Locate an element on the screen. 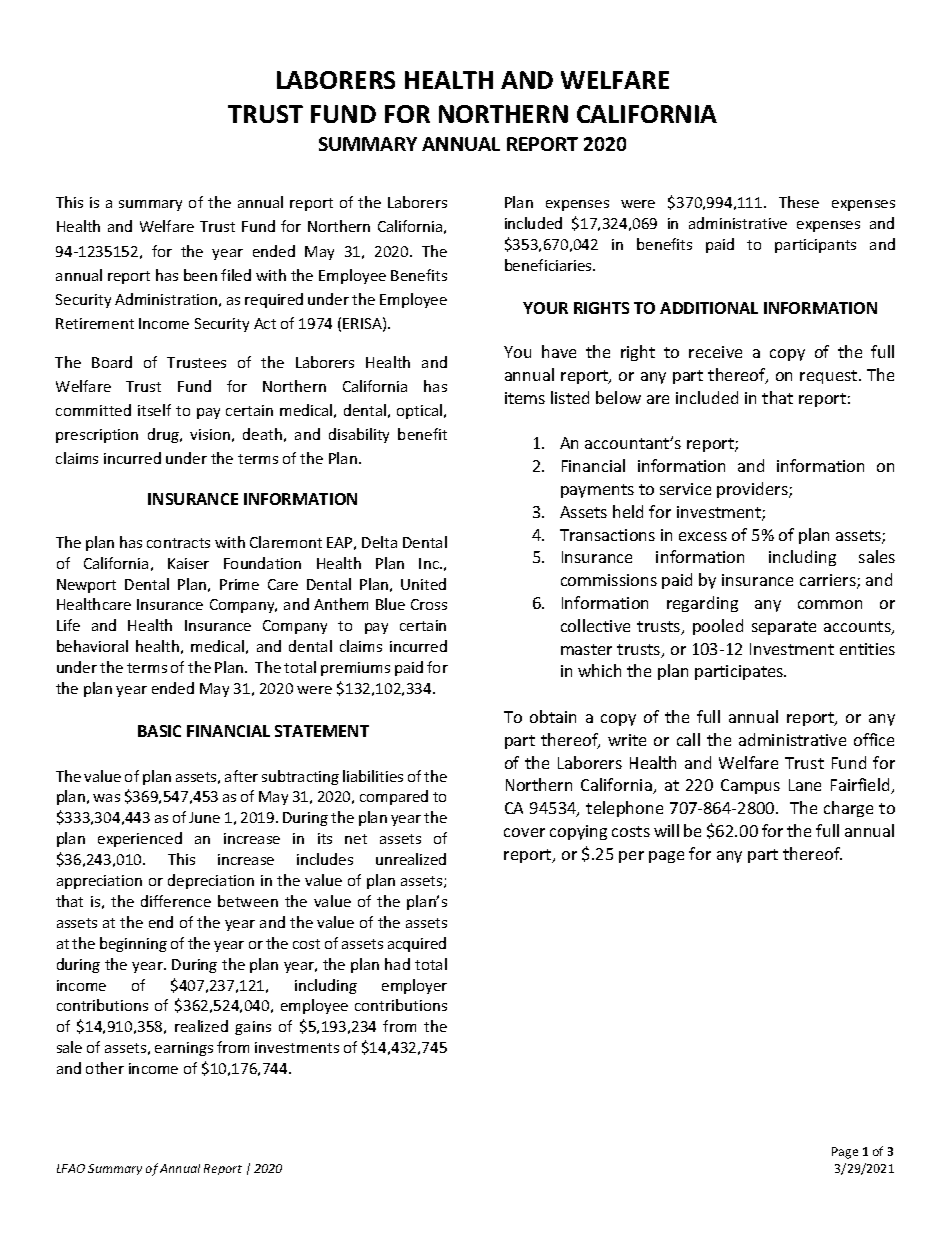  These is located at coordinates (799, 202).
